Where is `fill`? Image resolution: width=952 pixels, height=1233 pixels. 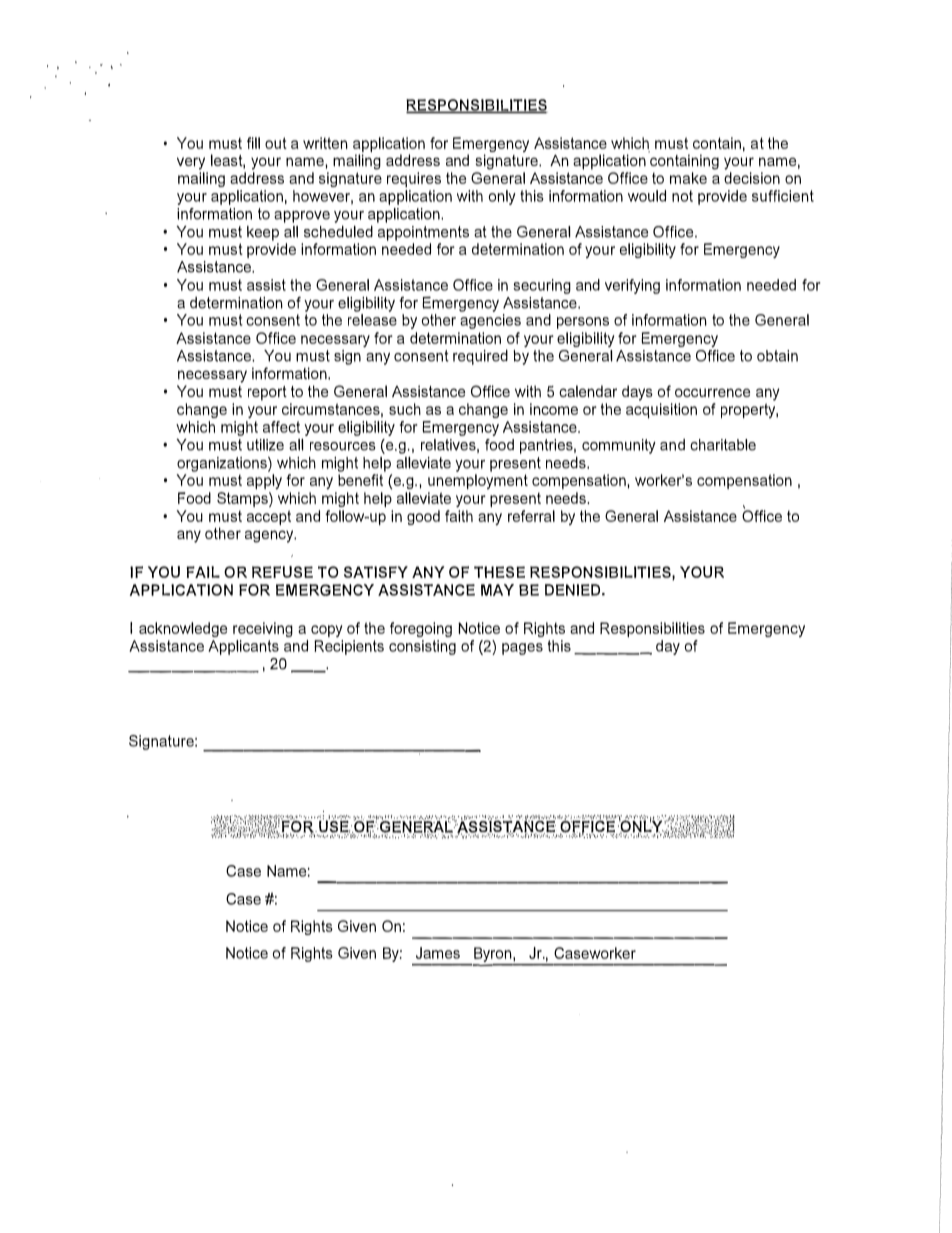 fill is located at coordinates (253, 143).
